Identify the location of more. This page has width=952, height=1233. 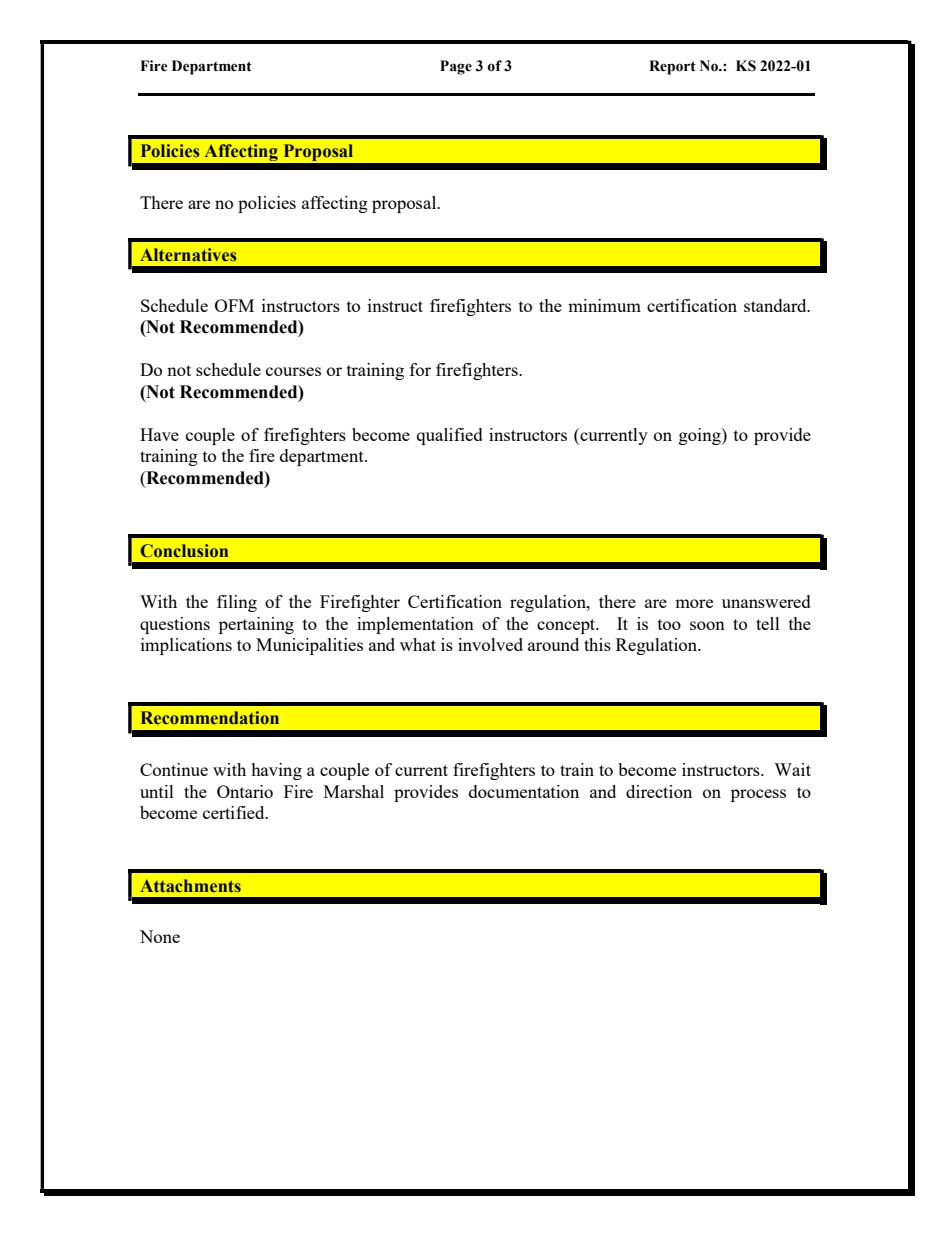
(694, 603).
